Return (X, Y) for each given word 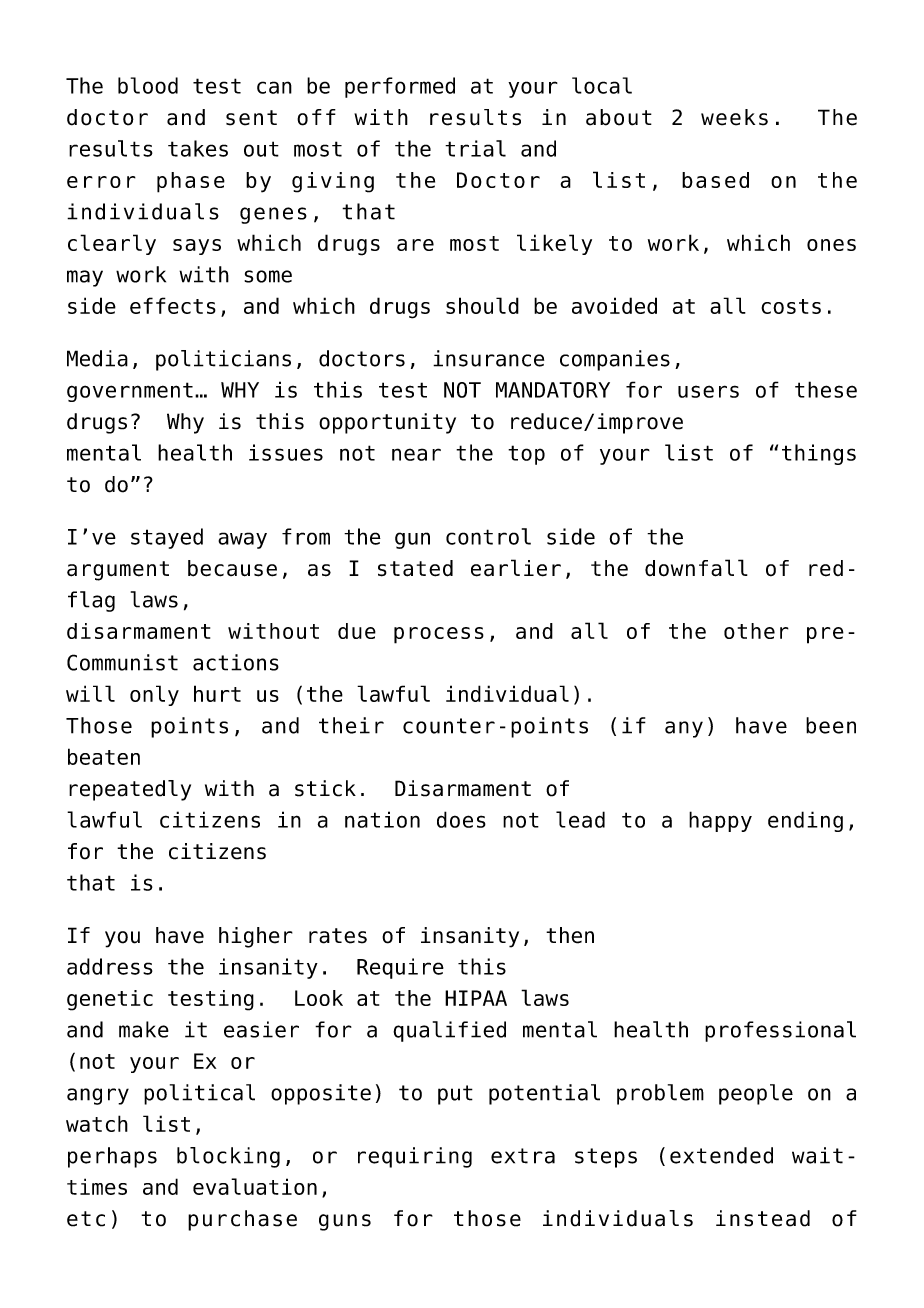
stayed (167, 538)
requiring (415, 1157)
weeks (734, 117)
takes (198, 148)
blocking (228, 1157)
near (416, 454)
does (461, 819)
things (819, 454)
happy (720, 821)
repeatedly (130, 790)
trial (475, 148)
